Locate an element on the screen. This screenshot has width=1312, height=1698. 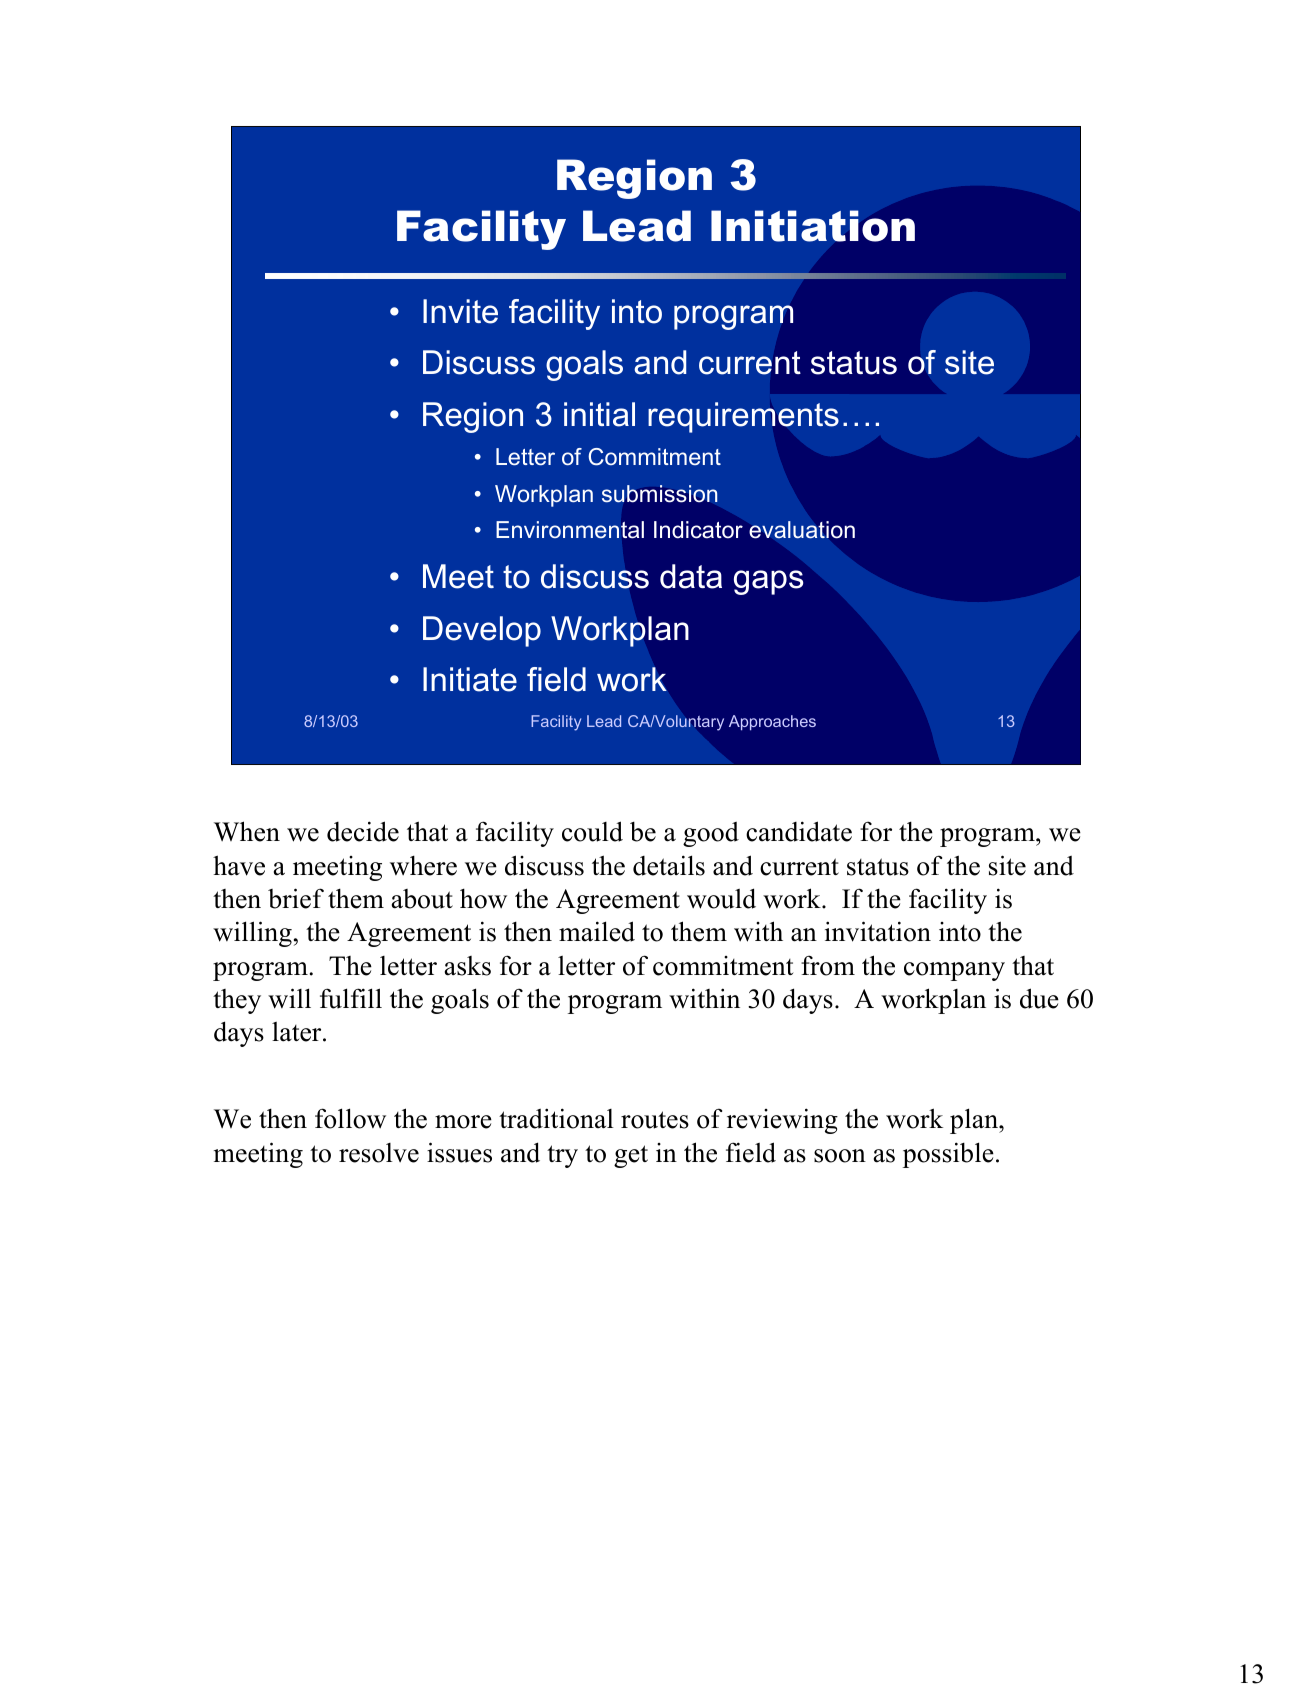
Approaches is located at coordinates (772, 723).
